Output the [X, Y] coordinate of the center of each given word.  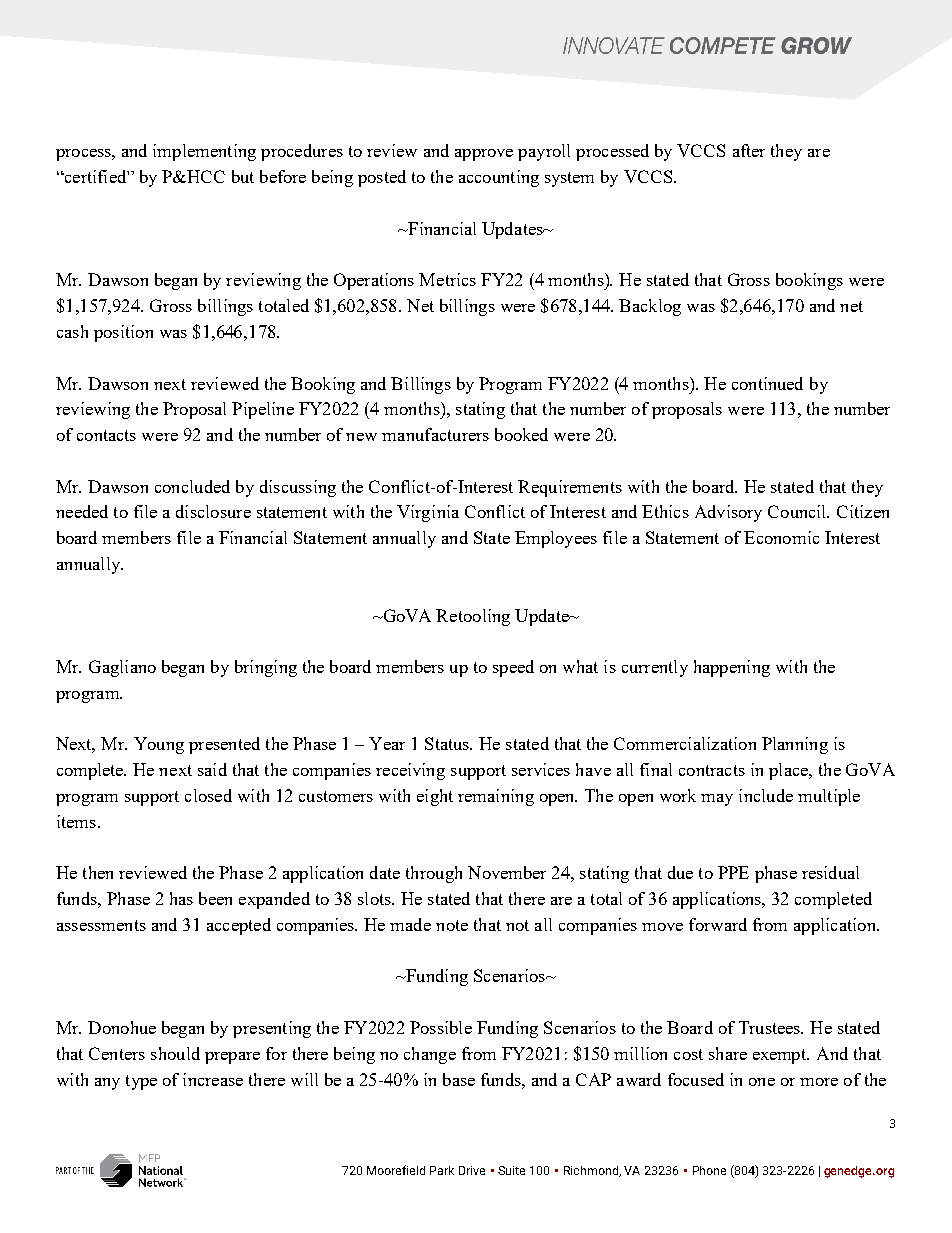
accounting [499, 178]
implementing [204, 152]
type [141, 1082]
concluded [192, 486]
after [749, 150]
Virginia [428, 513]
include [766, 795]
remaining [496, 797]
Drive [472, 1170]
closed [208, 795]
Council [798, 511]
